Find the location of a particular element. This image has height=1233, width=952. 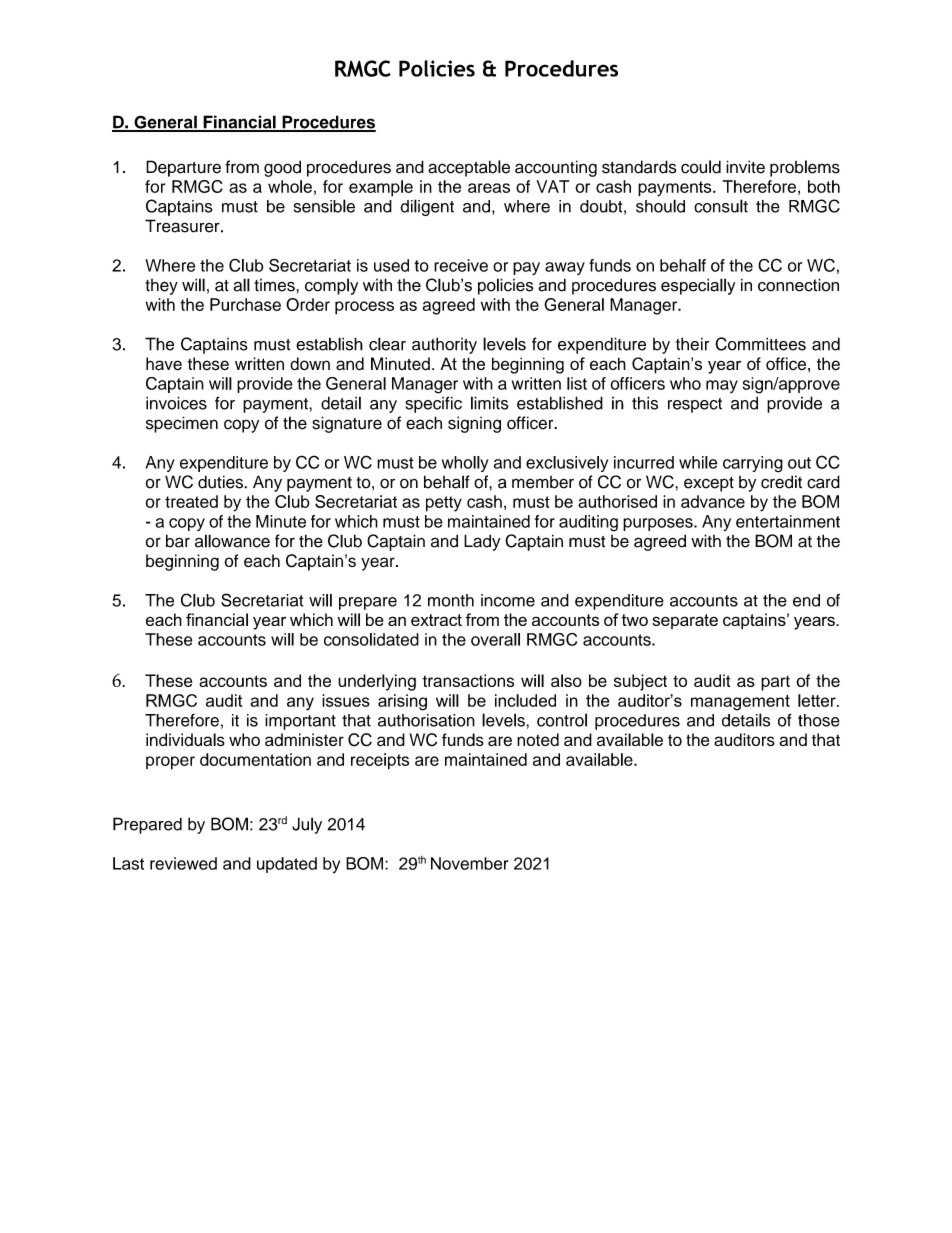

wholly is located at coordinates (465, 464).
